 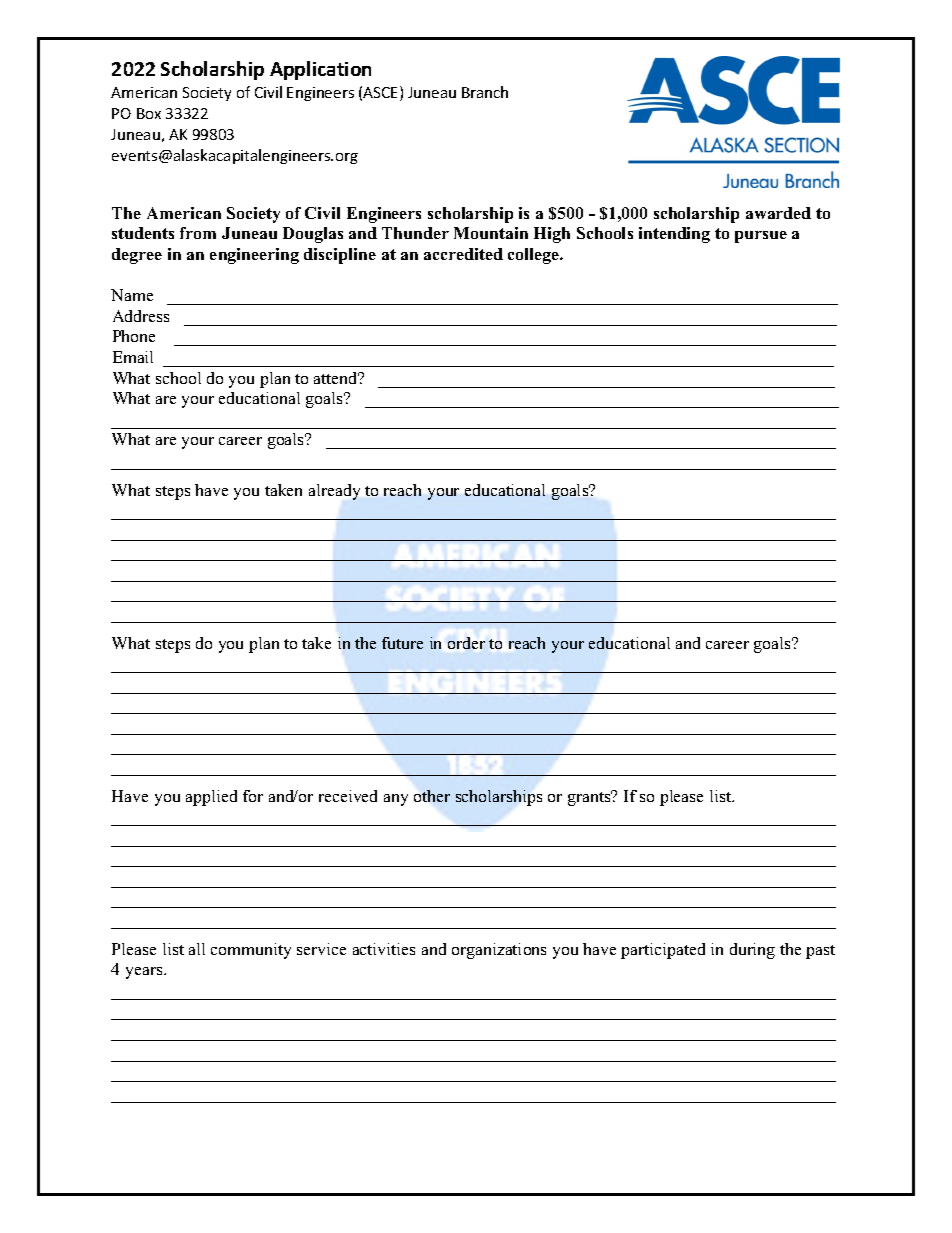 What do you see at coordinates (485, 92) in the screenshot?
I see `Branch` at bounding box center [485, 92].
